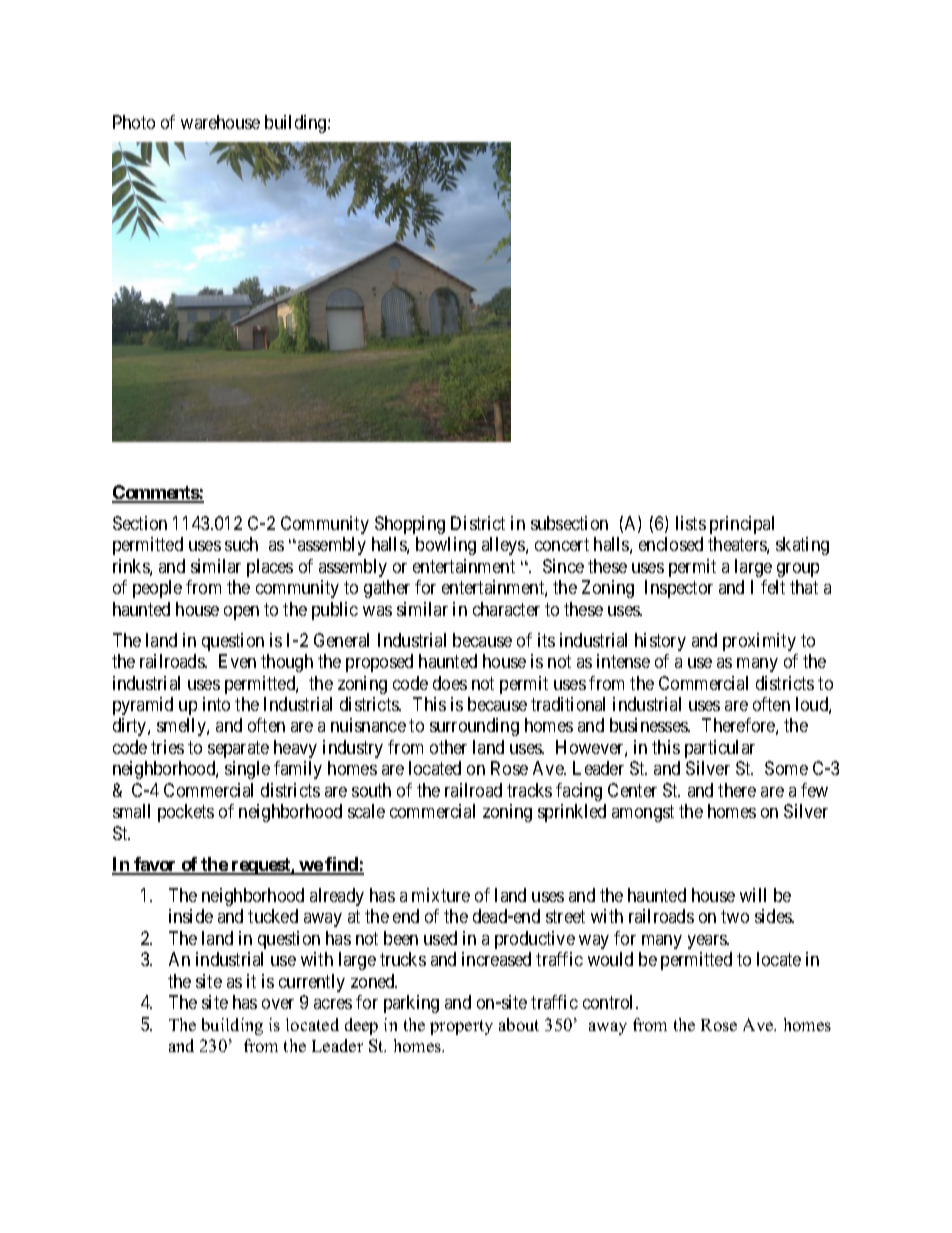 The image size is (952, 1233). What do you see at coordinates (134, 122) in the image?
I see `Photo` at bounding box center [134, 122].
